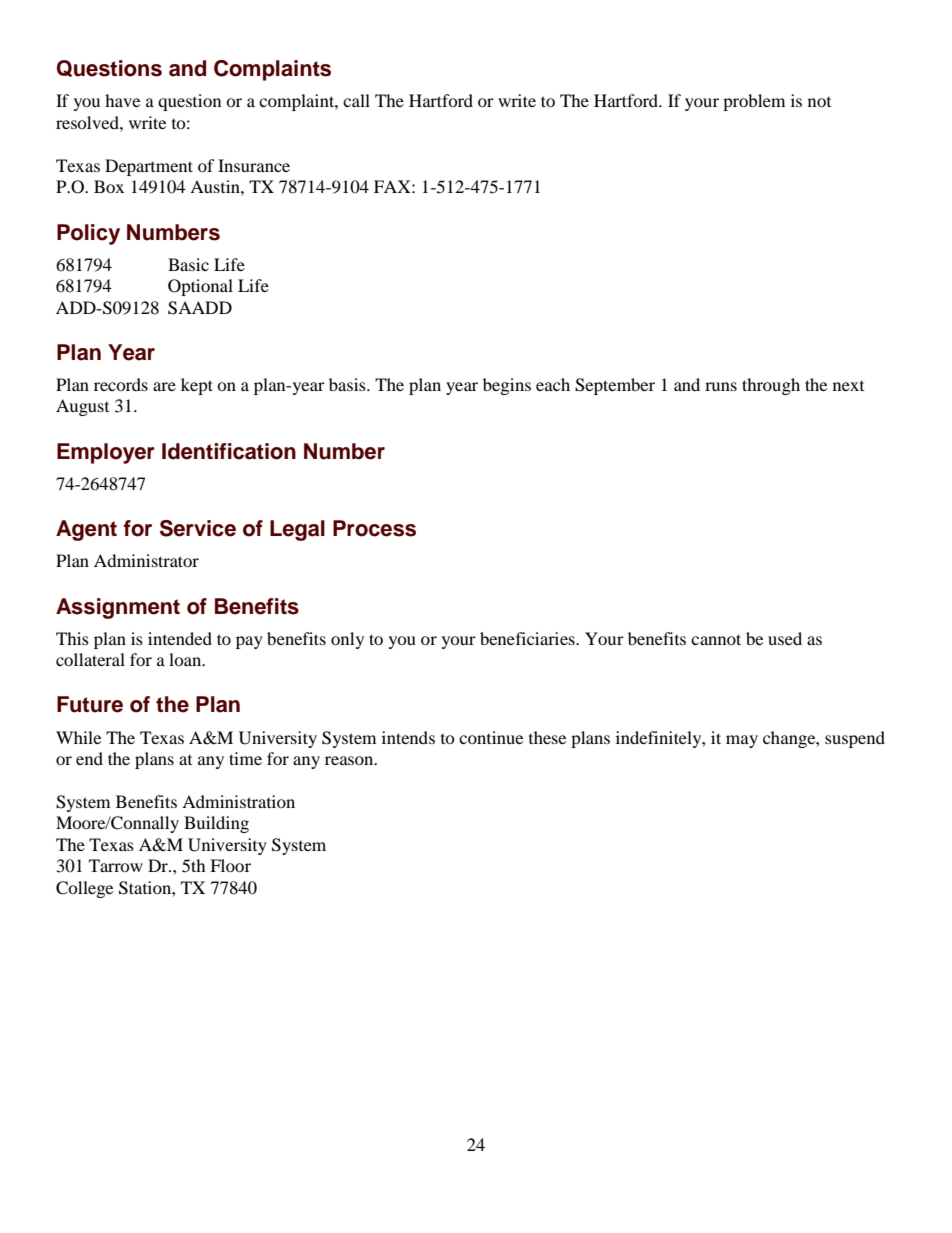 The height and width of the page is (1233, 952). I want to click on Process, so click(374, 528).
